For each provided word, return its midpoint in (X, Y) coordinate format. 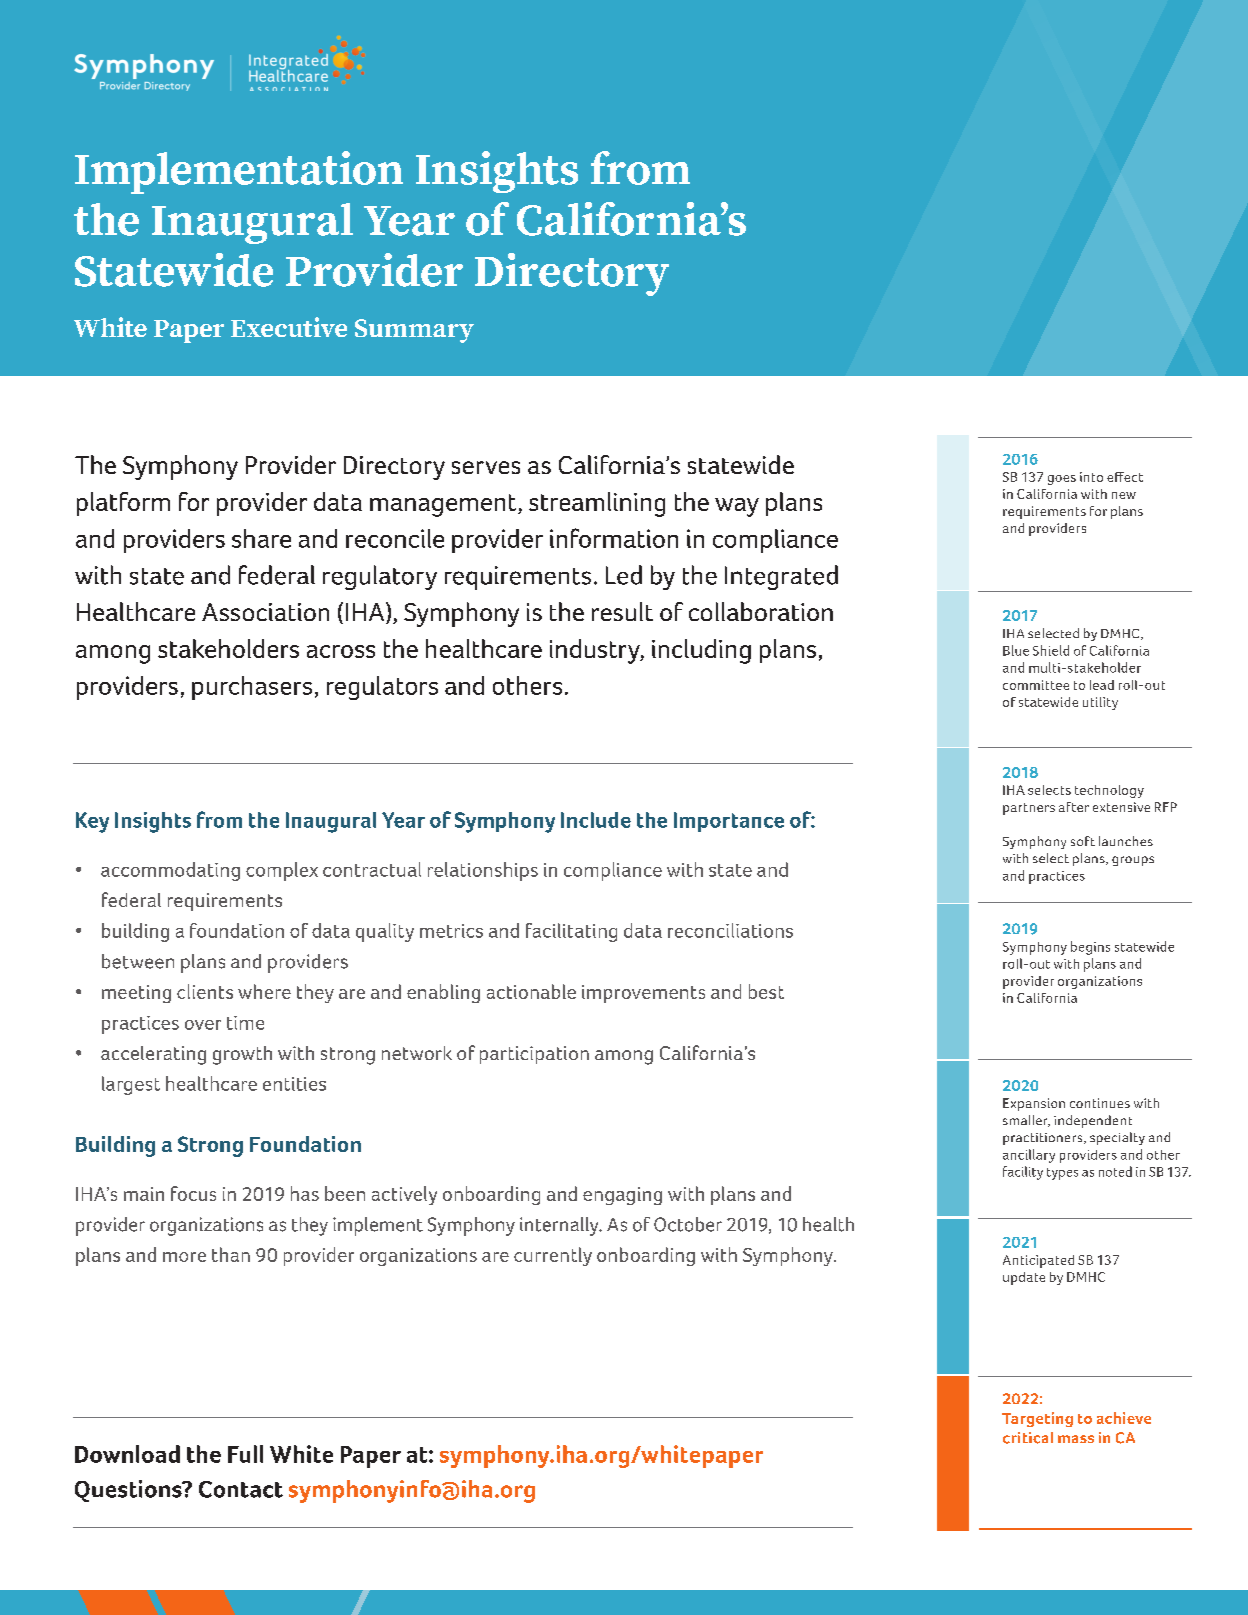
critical (1028, 1438)
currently (553, 1256)
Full (245, 1454)
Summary (414, 331)
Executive (289, 327)
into (1091, 477)
